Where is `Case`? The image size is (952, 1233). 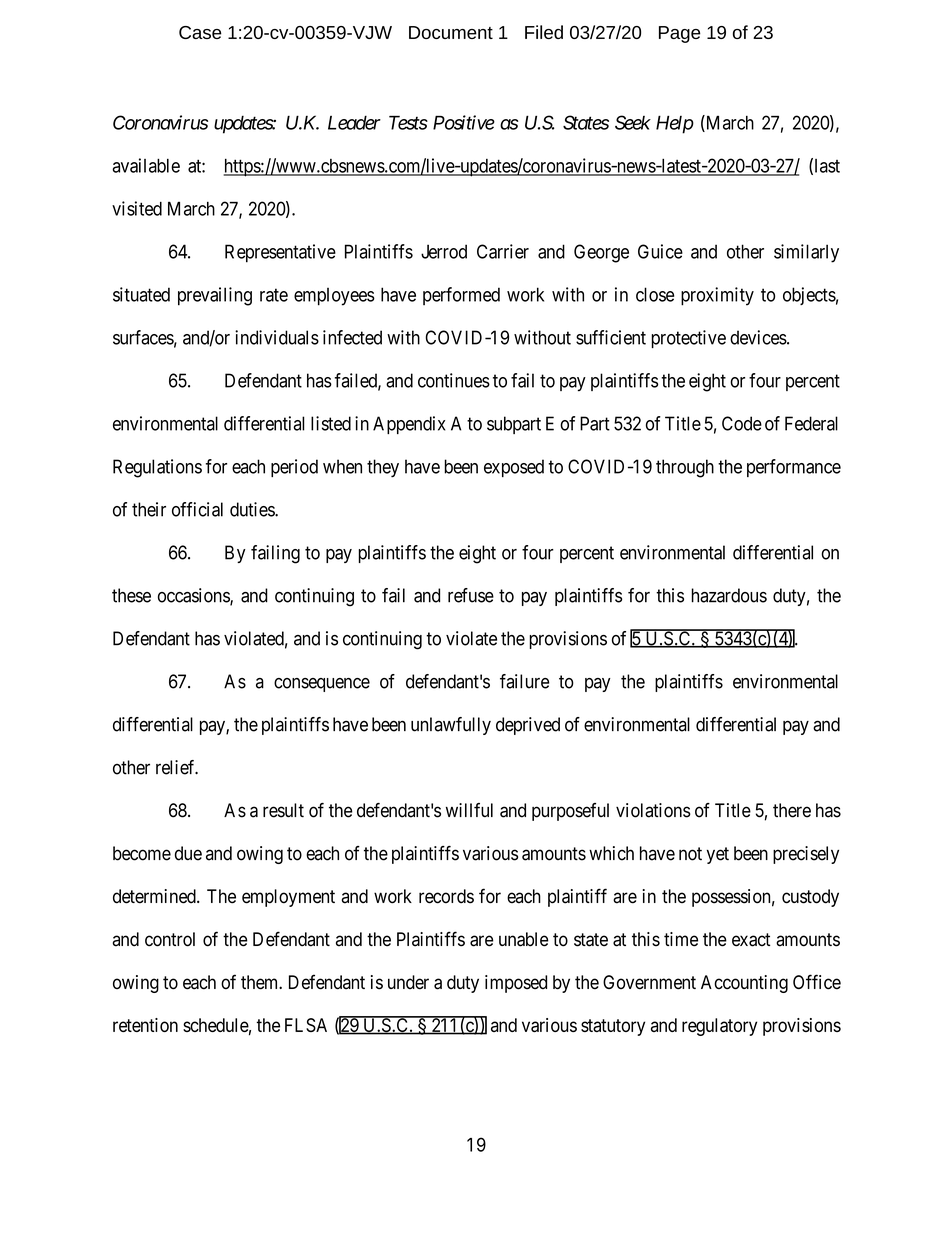 Case is located at coordinates (200, 32).
